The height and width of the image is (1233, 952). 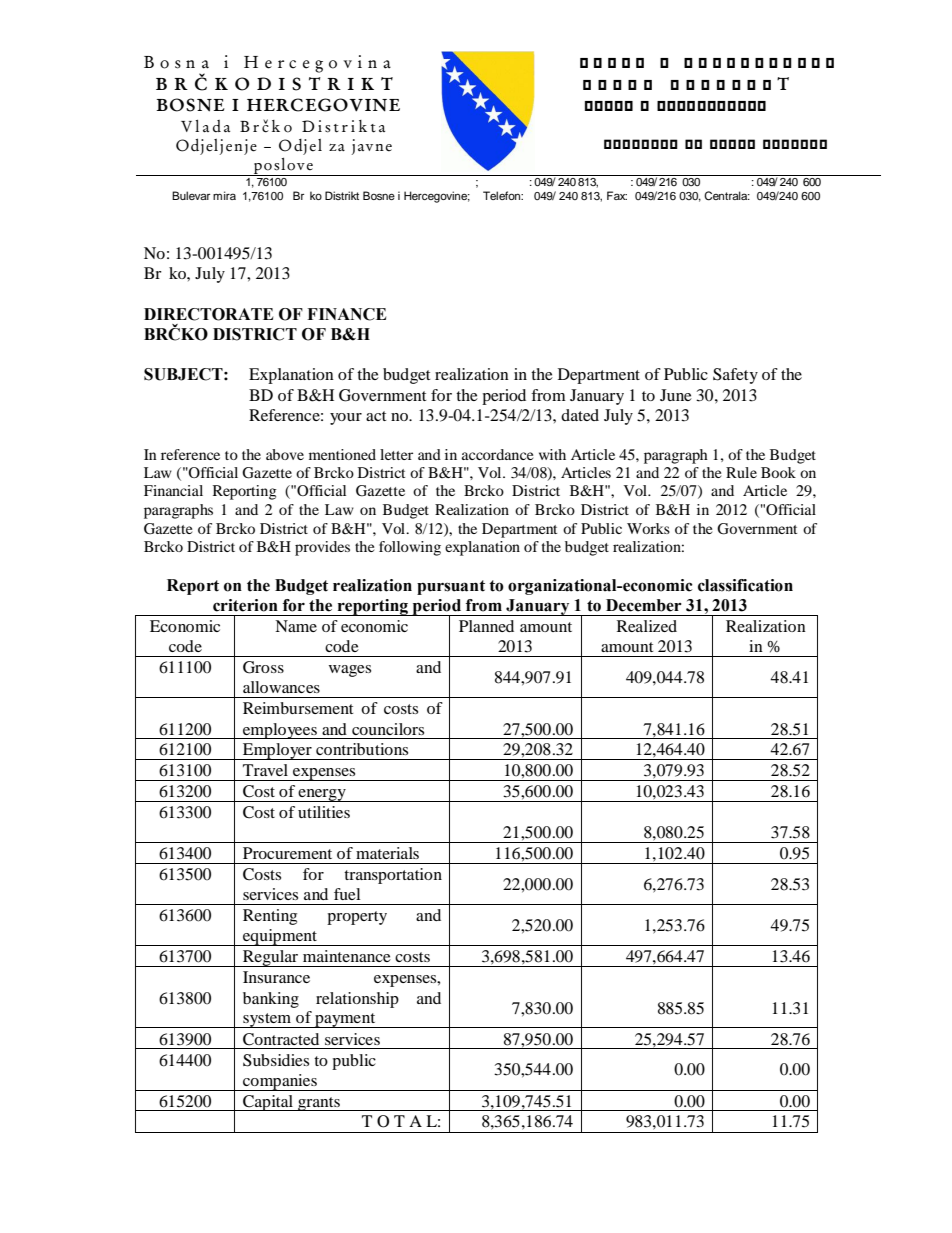 I want to click on Rule, so click(x=741, y=472).
